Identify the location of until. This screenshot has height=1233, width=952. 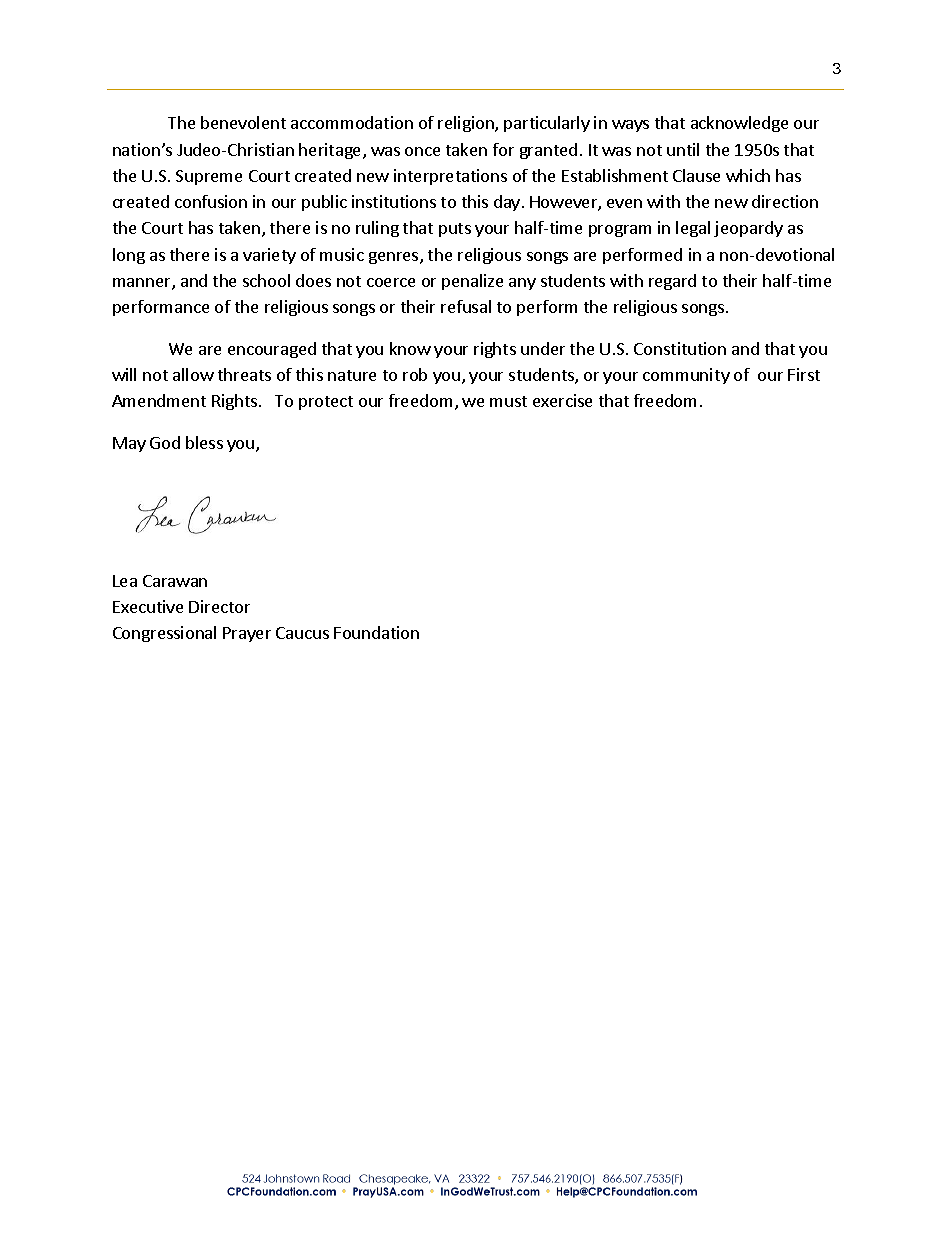
(683, 149).
